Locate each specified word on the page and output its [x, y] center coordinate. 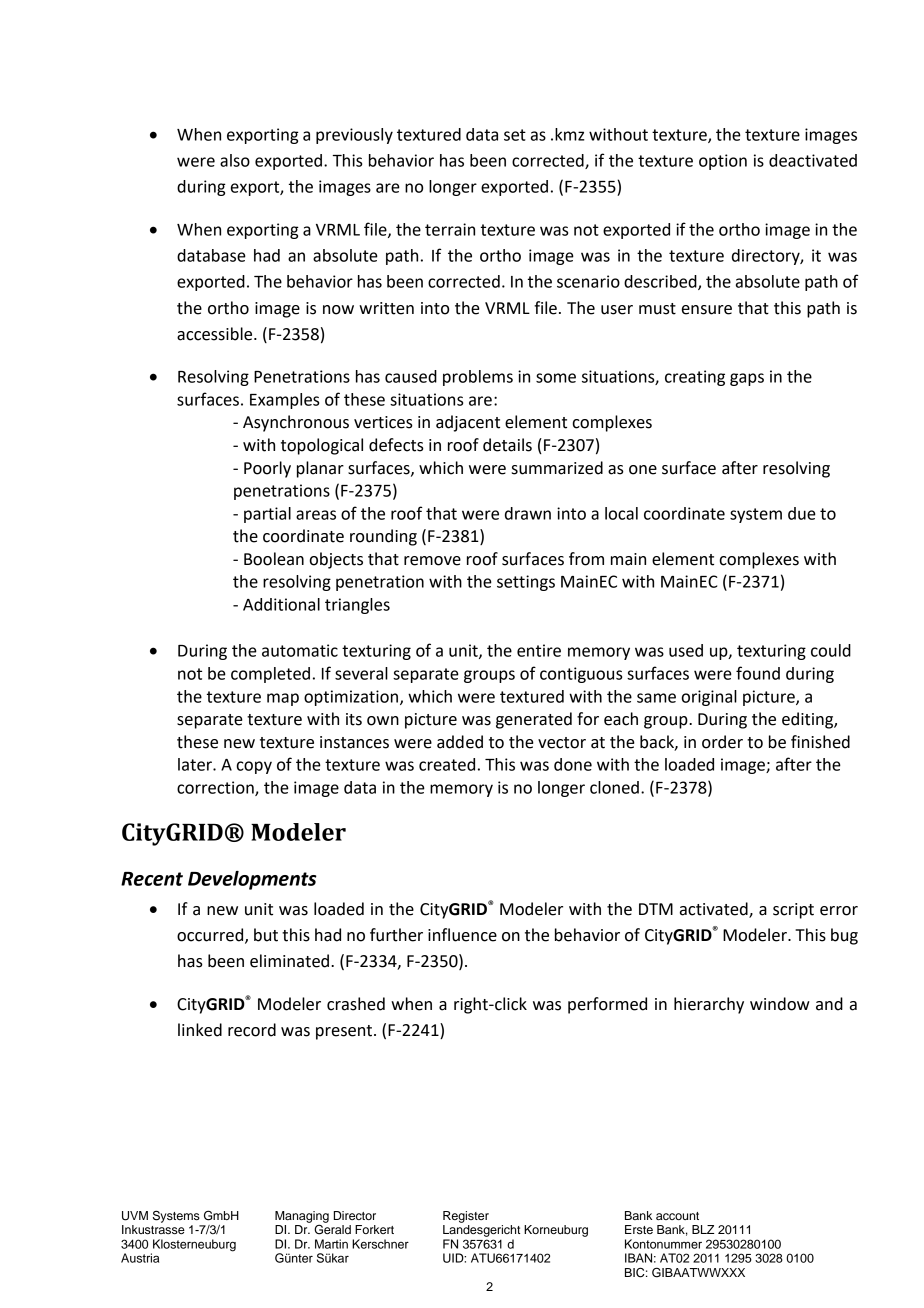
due [802, 513]
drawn [528, 513]
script [793, 911]
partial [267, 515]
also [235, 160]
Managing [302, 1218]
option [723, 162]
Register [466, 1217]
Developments [252, 880]
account [677, 1216]
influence [462, 935]
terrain [450, 229]
